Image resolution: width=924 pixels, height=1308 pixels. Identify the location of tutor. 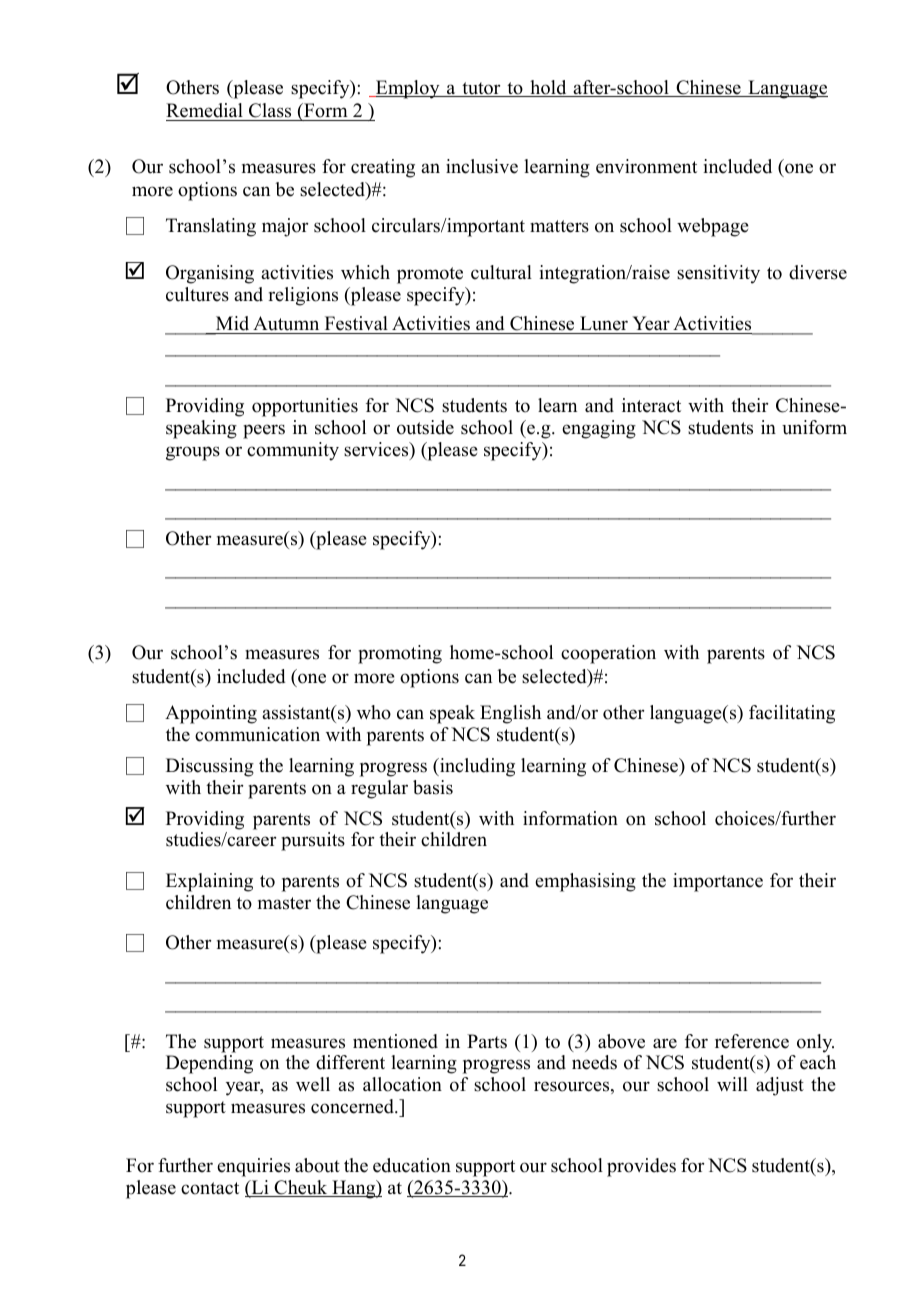
(481, 89).
